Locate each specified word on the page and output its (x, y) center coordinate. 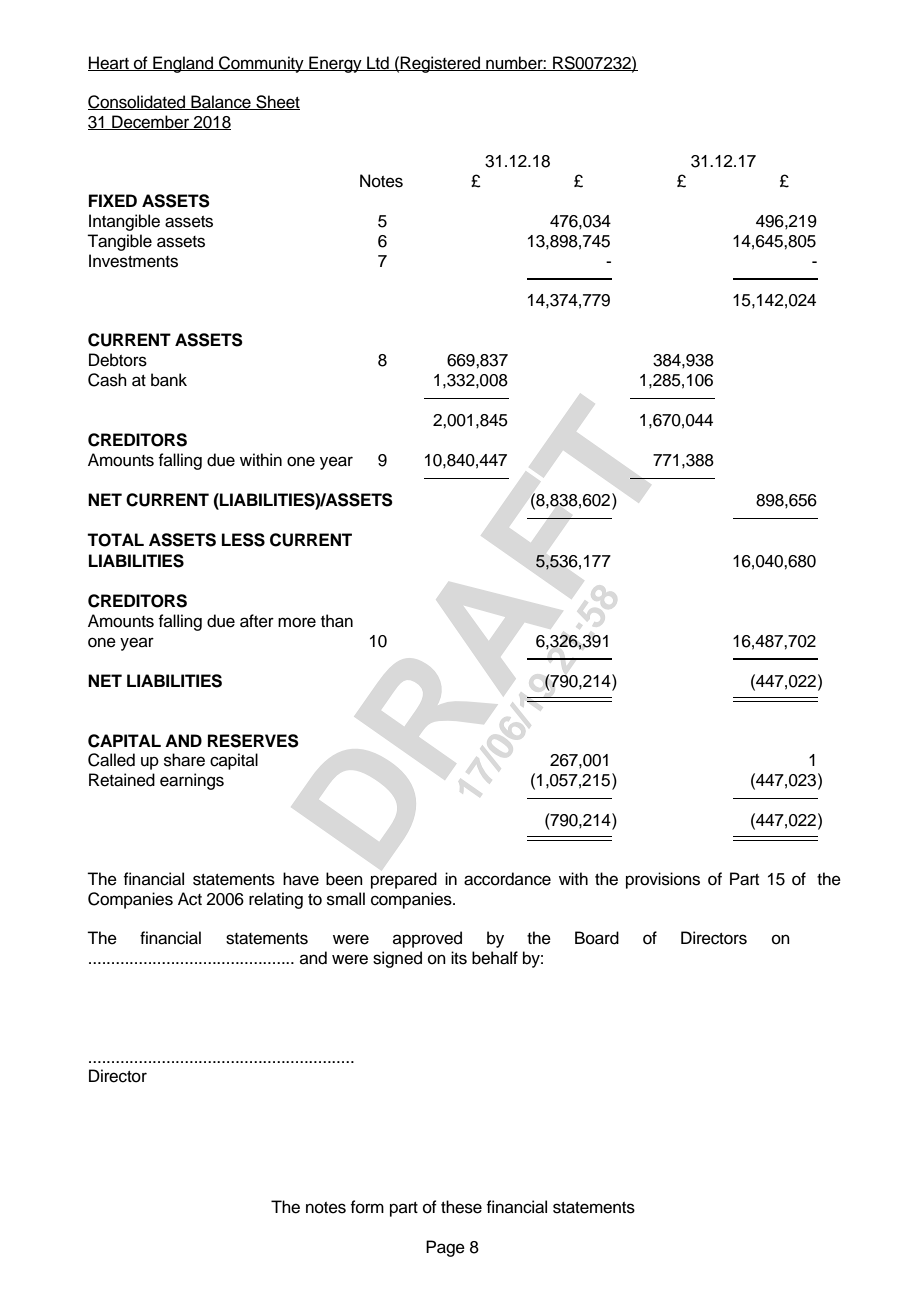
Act (190, 899)
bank (169, 380)
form (367, 1207)
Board (597, 938)
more (297, 622)
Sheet (277, 102)
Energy (335, 64)
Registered (441, 64)
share (184, 760)
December (151, 122)
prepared (404, 880)
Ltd (378, 63)
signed (397, 959)
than (337, 621)
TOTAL (115, 540)
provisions (663, 880)
